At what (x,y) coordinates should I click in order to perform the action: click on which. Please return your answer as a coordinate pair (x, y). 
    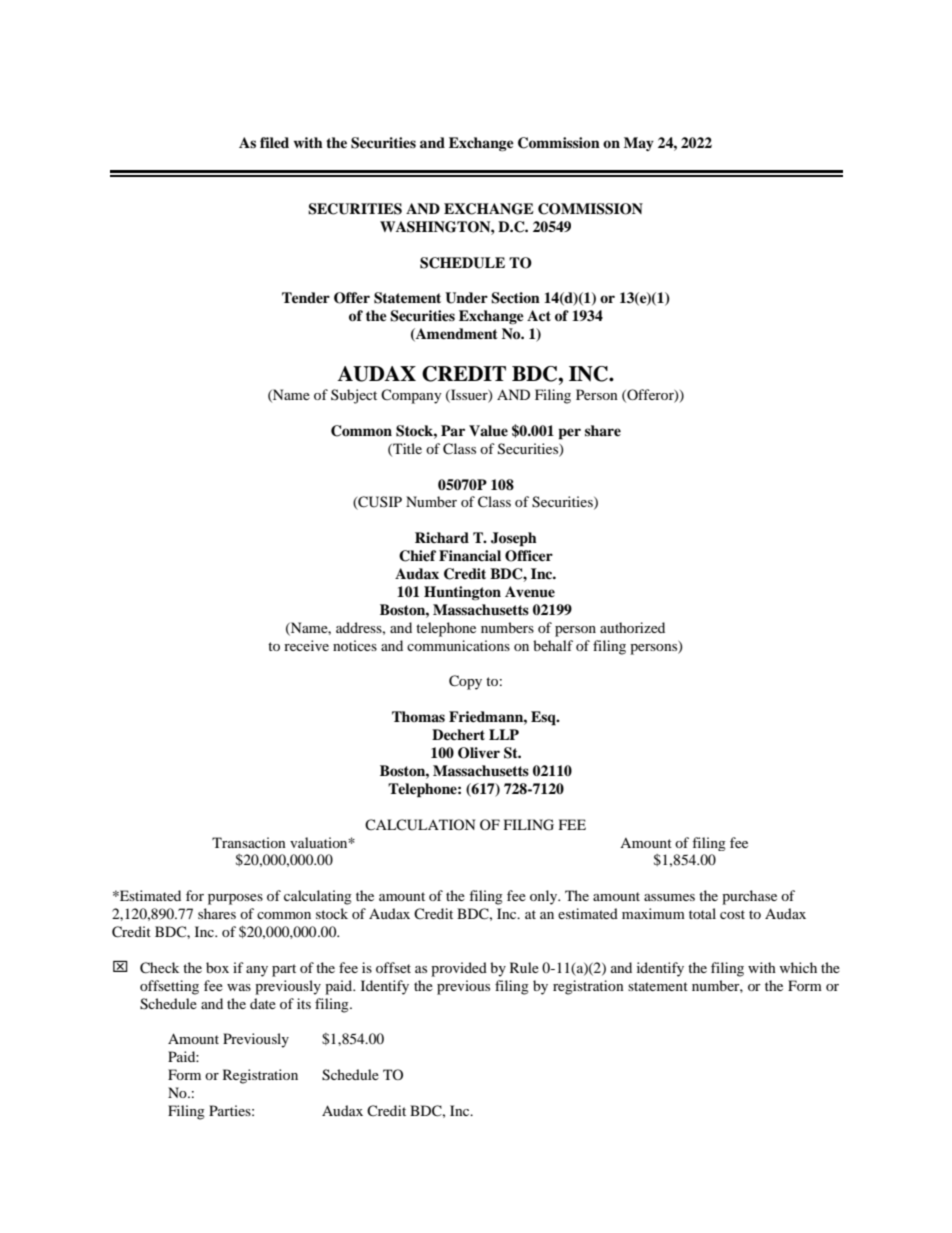
    Looking at the image, I should click on (798, 967).
